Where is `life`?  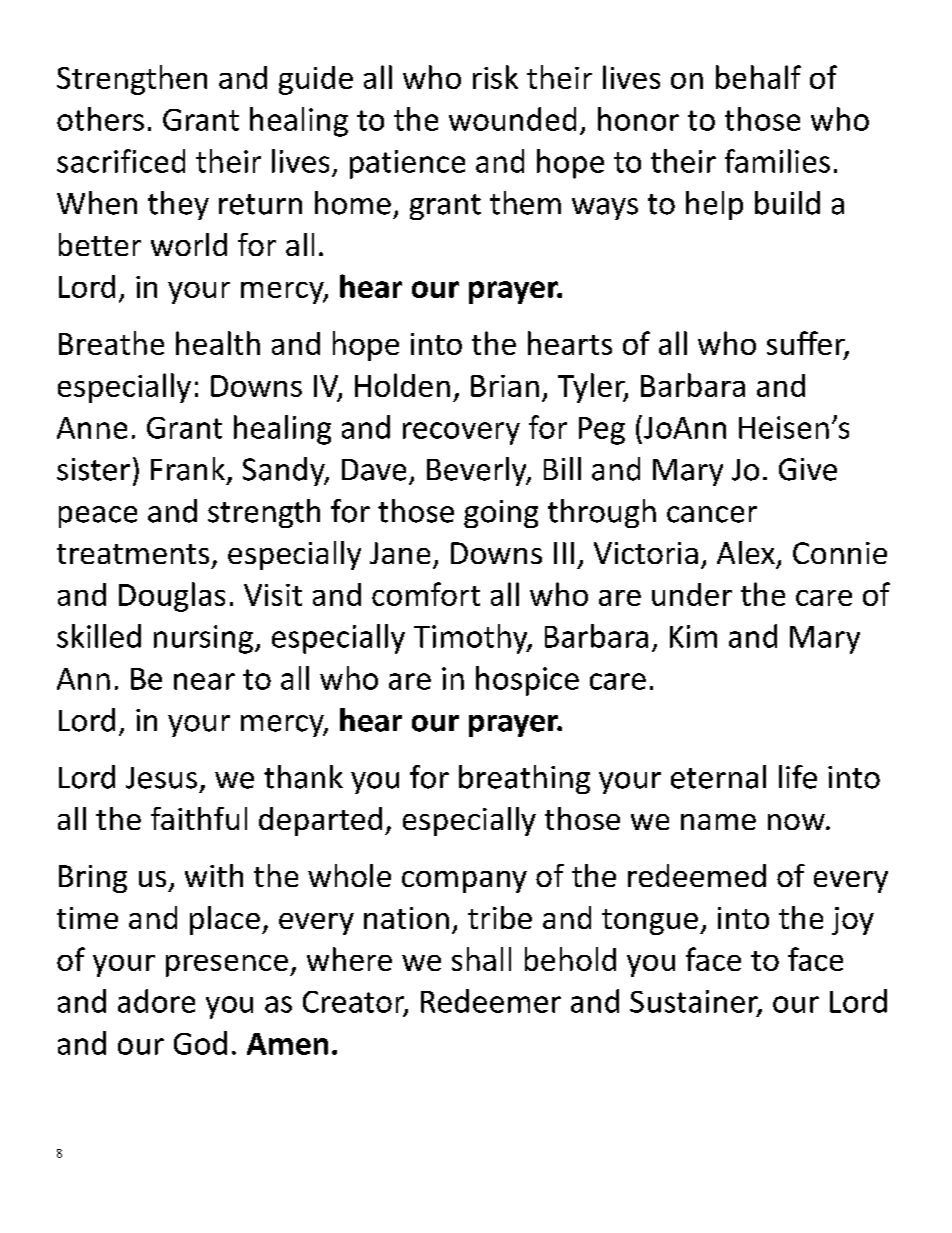
life is located at coordinates (798, 777).
